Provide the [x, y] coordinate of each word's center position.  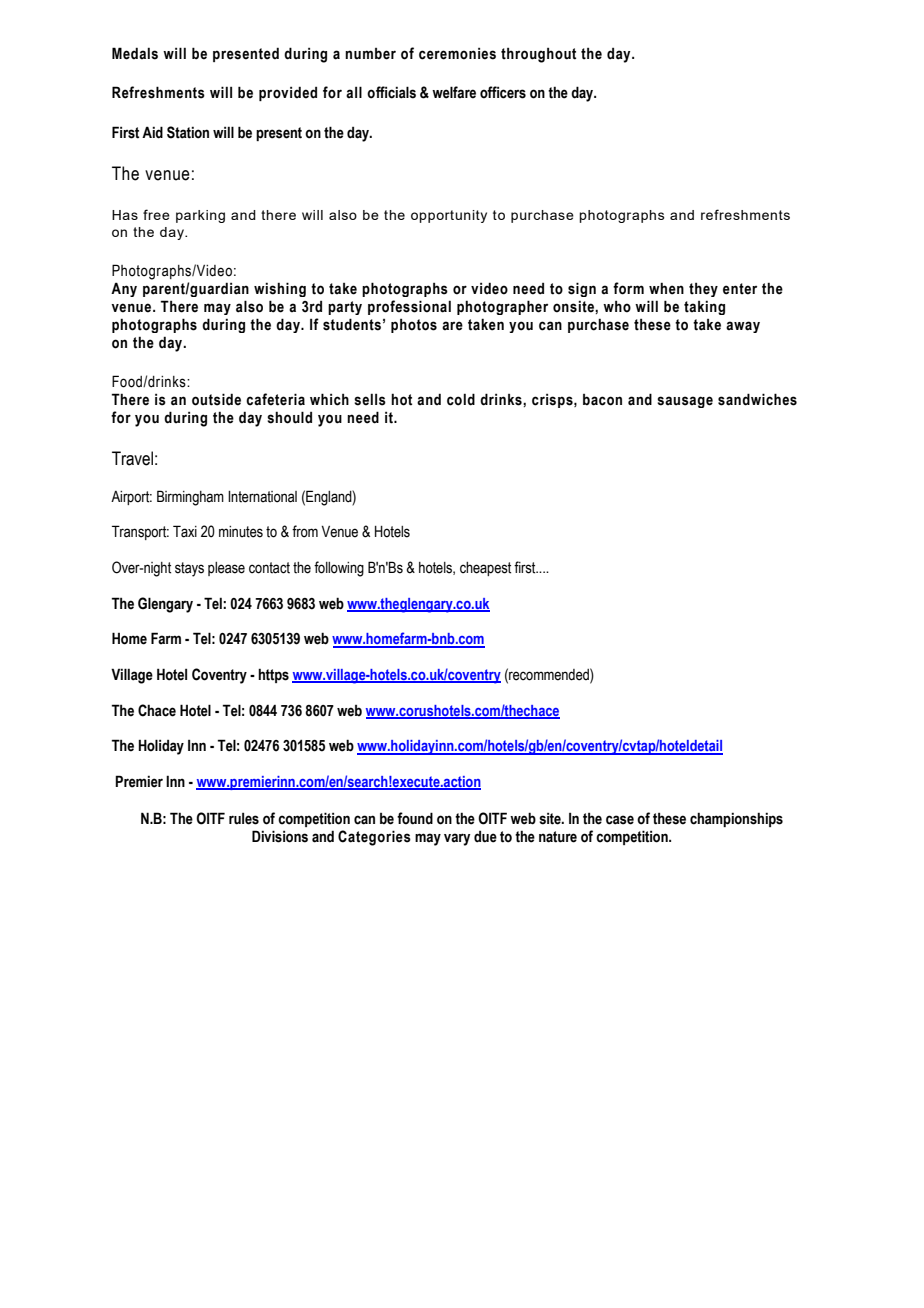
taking [704, 307]
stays [189, 569]
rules [244, 818]
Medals [135, 53]
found [415, 818]
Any [124, 289]
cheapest [485, 569]
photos [414, 325]
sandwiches [757, 399]
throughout [538, 55]
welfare [454, 92]
